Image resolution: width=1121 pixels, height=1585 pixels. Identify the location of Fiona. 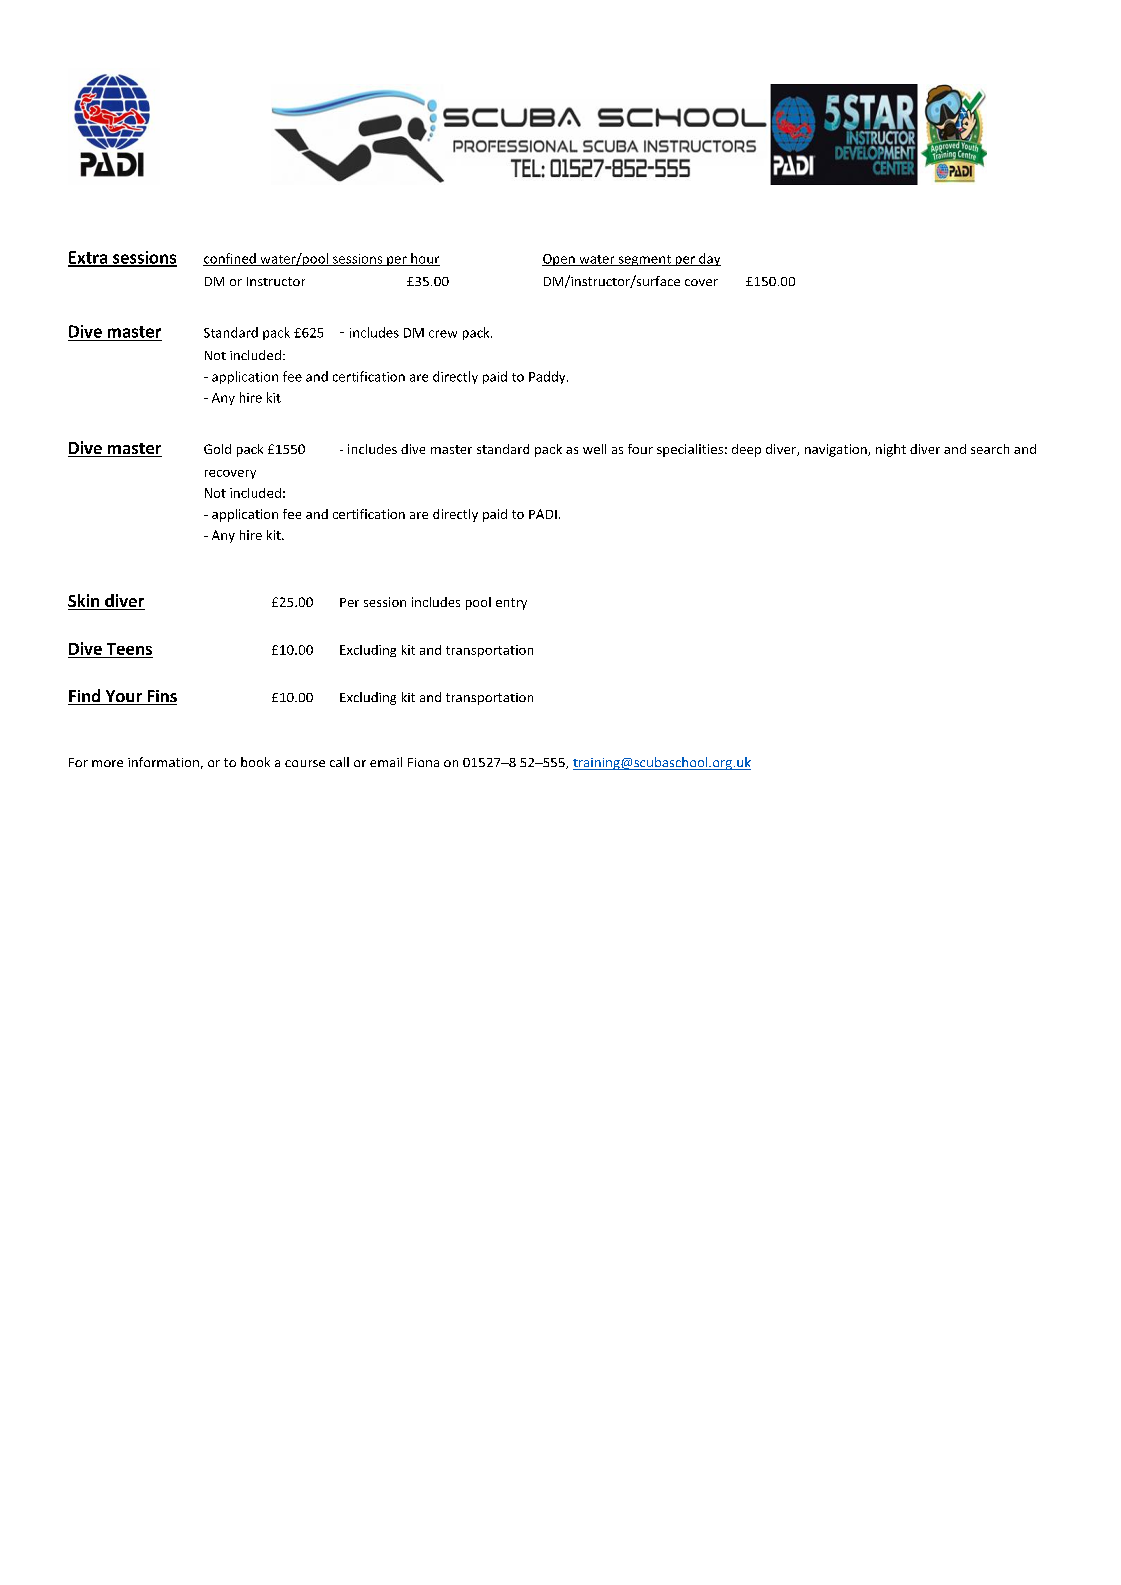
(423, 762).
